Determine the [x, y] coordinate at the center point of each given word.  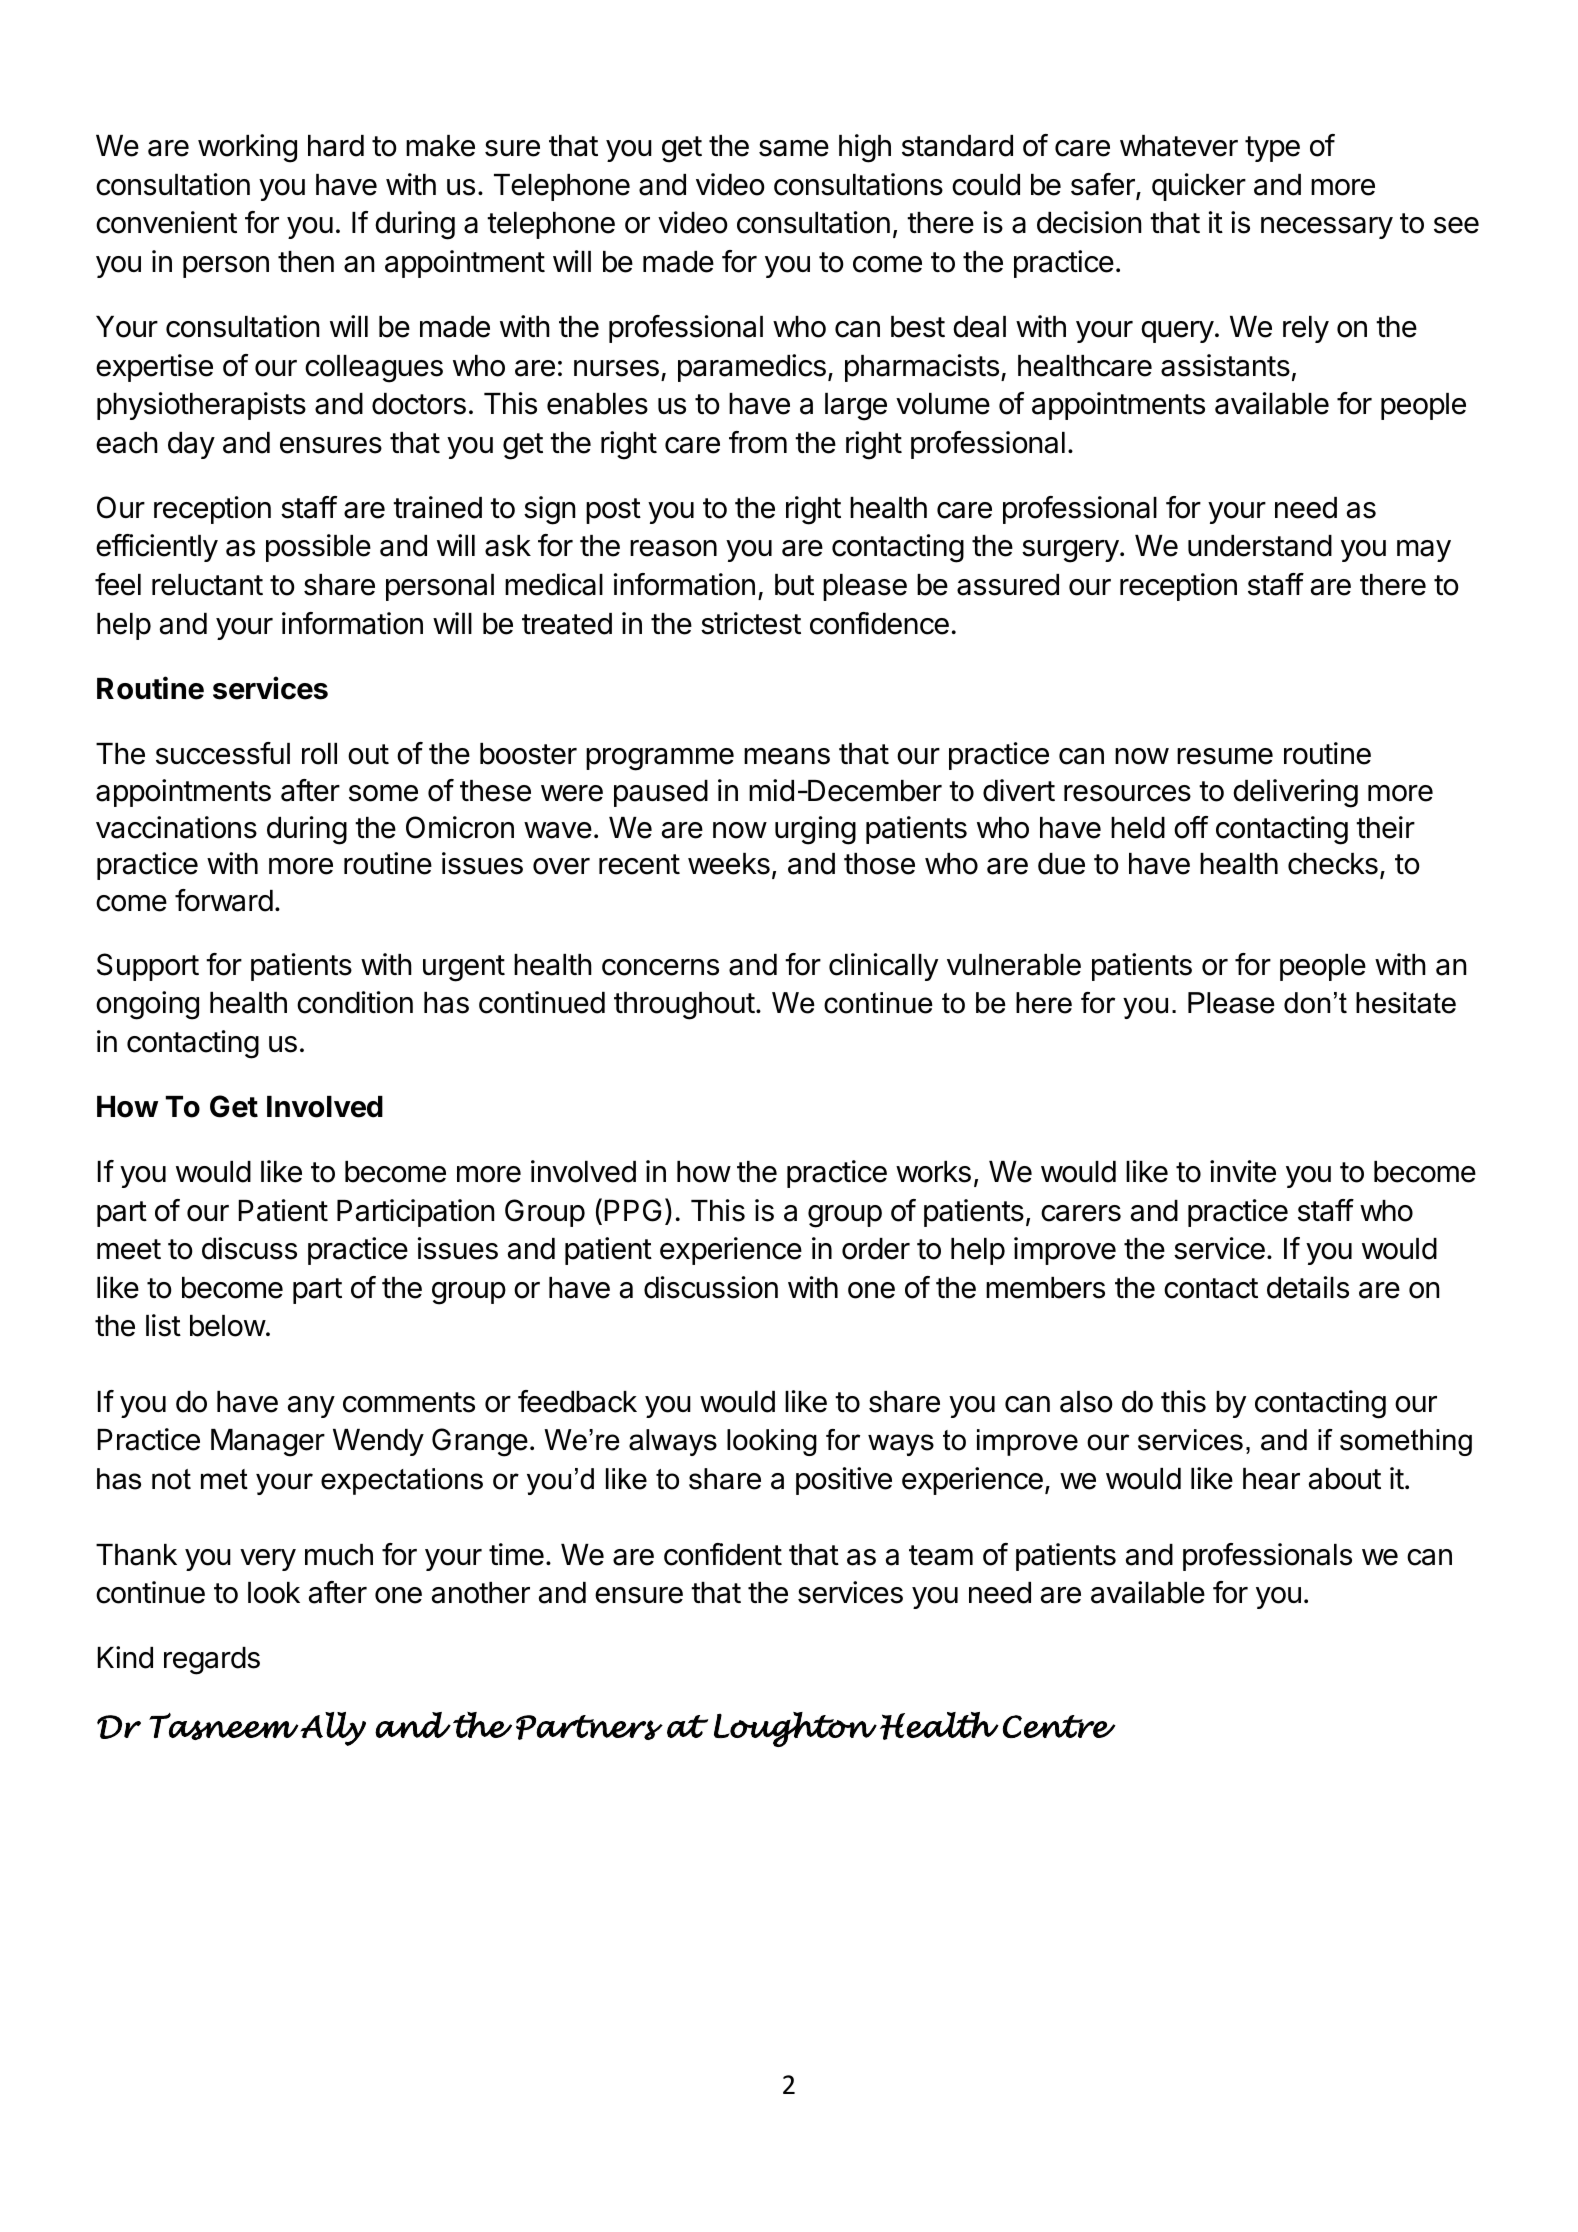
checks [1333, 864]
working [247, 148]
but [794, 585]
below [228, 1326]
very [268, 1560]
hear [1271, 1479]
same [794, 148]
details [1308, 1287]
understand [1260, 546]
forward [224, 900]
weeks [729, 864]
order [876, 1249]
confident [723, 1554]
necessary [1327, 228]
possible [318, 548]
